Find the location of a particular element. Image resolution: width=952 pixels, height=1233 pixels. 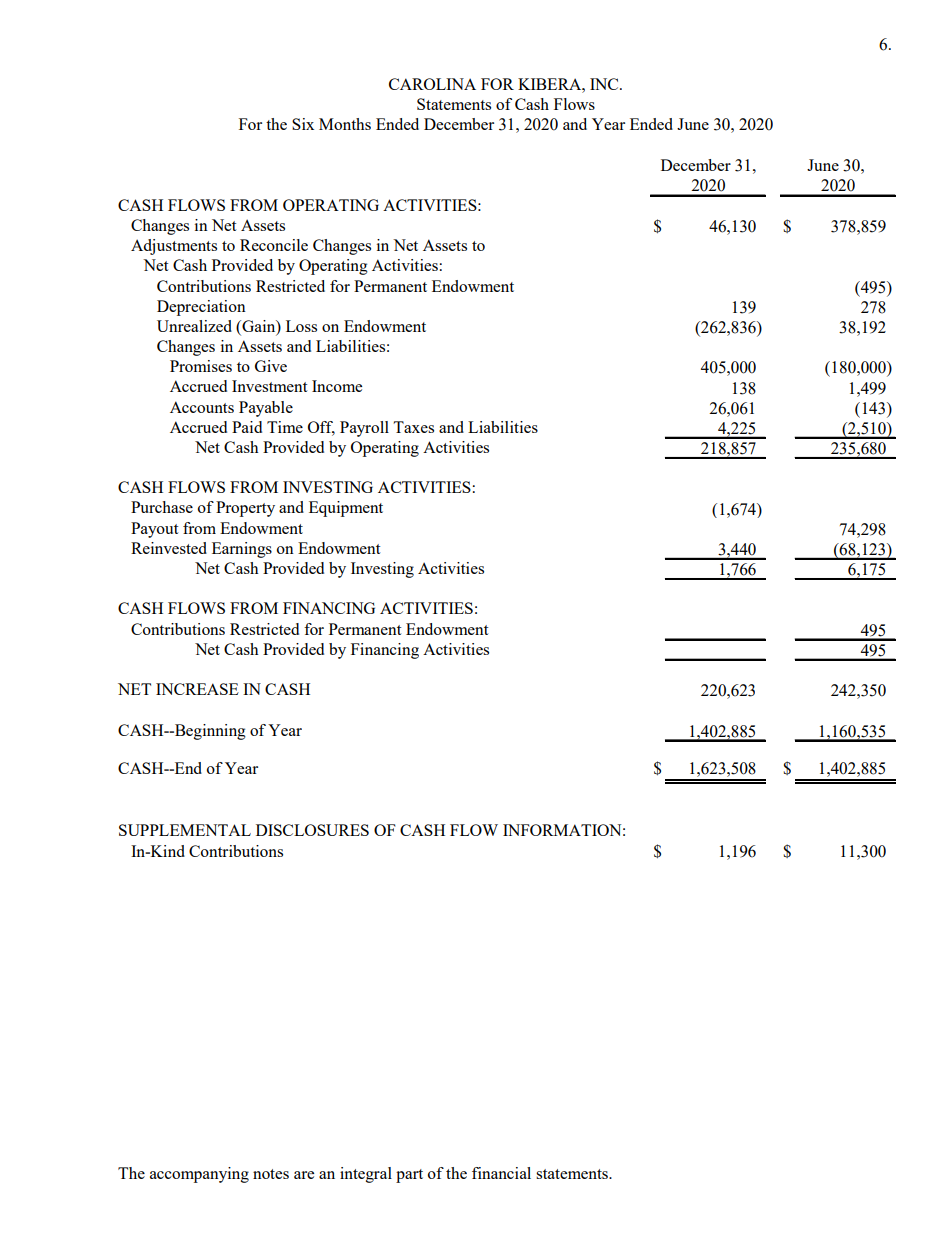

CAROLINA is located at coordinates (432, 84).
